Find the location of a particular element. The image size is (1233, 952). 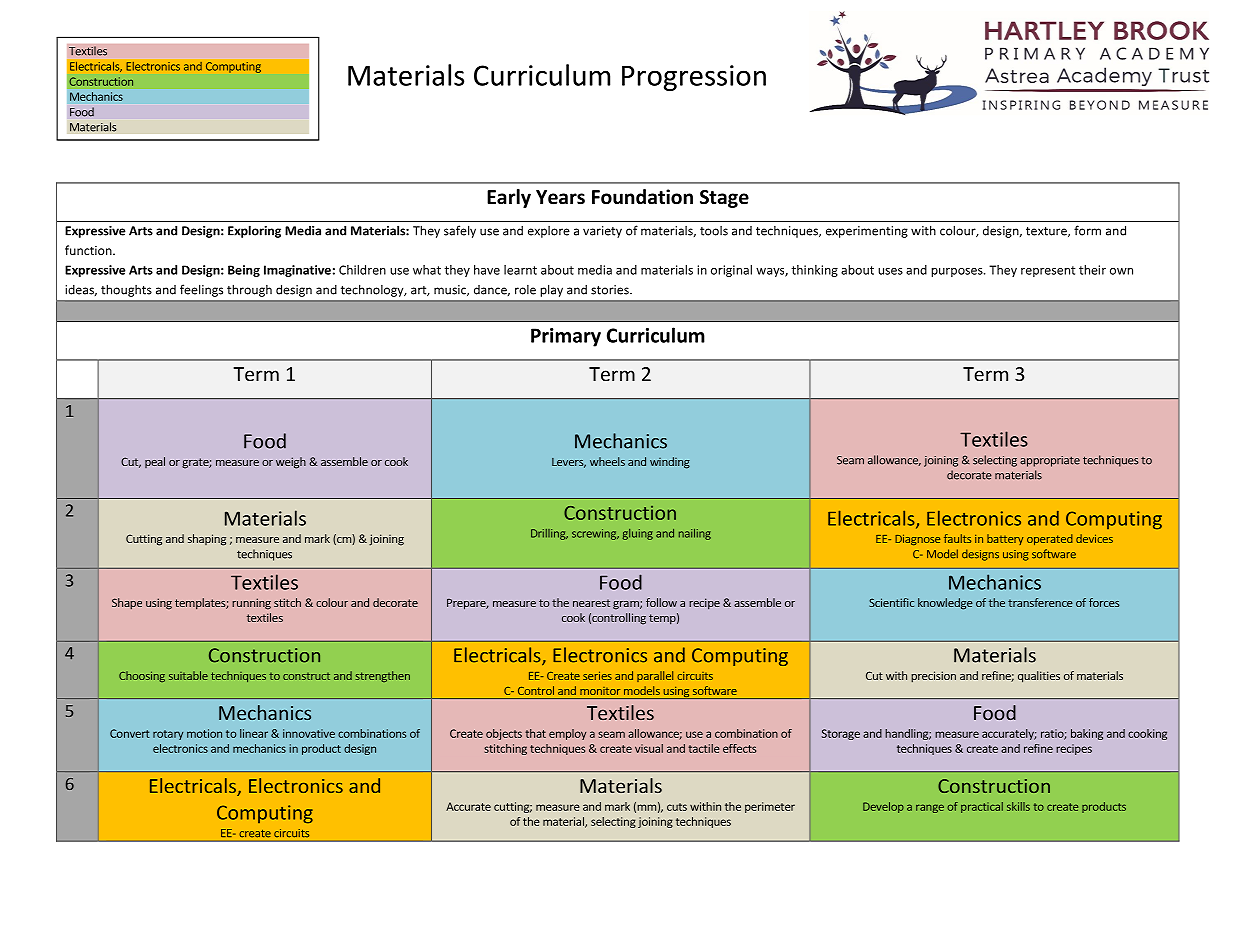

battery is located at coordinates (1005, 539).
